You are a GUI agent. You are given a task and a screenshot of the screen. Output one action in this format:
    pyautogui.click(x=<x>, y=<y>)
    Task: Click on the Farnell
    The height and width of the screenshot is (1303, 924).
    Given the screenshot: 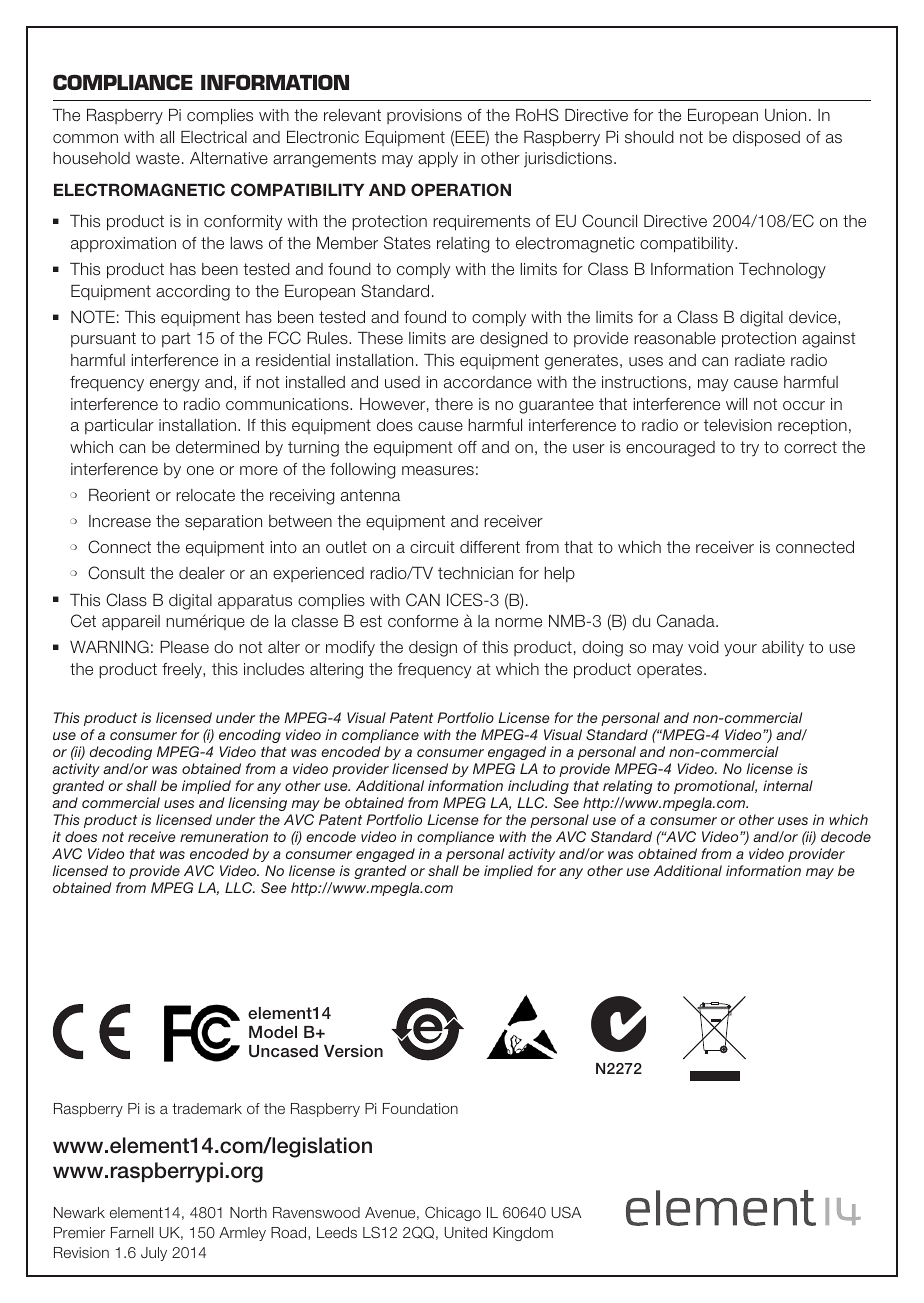 What is the action you would take?
    pyautogui.click(x=132, y=1232)
